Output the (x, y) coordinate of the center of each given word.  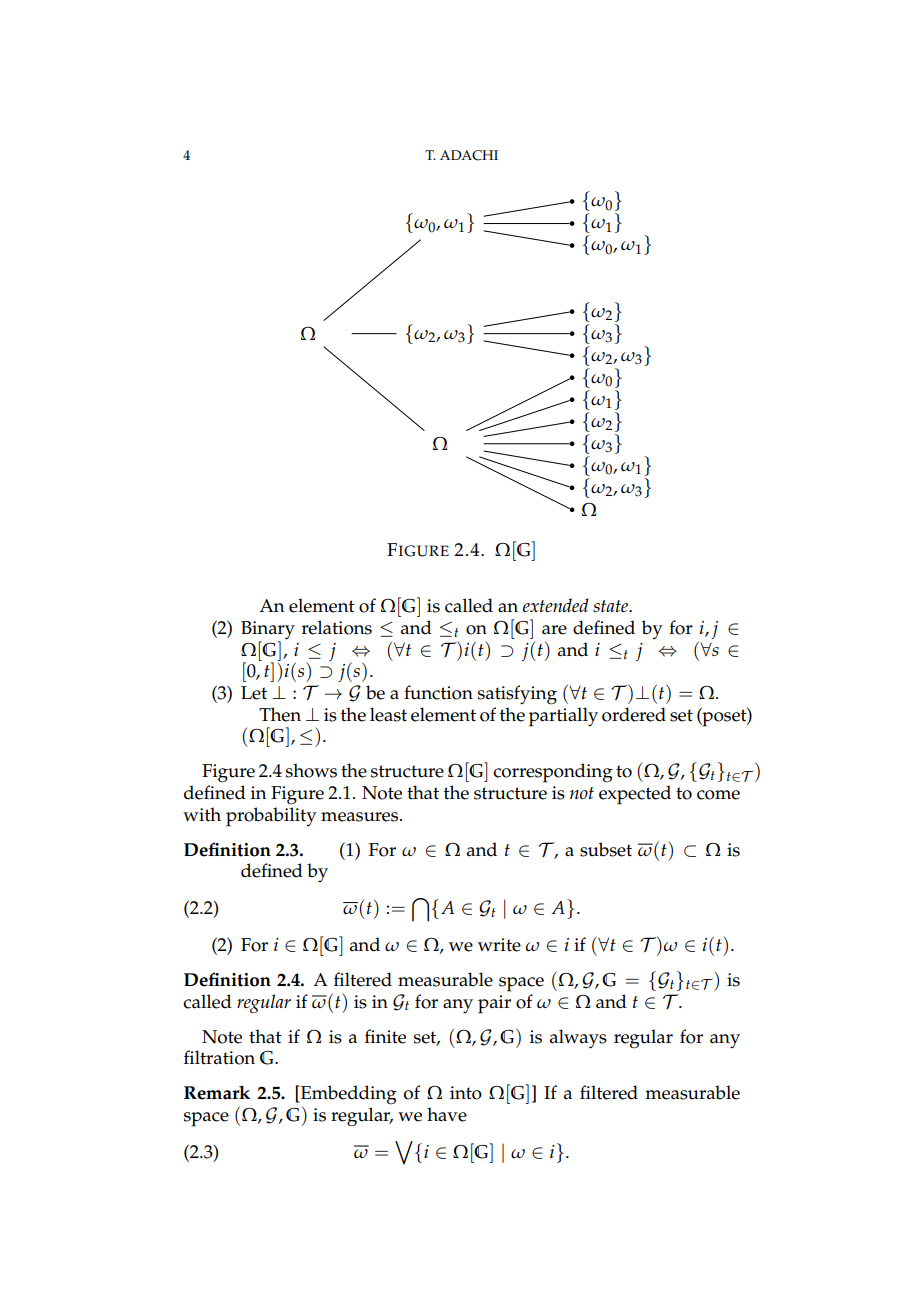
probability (271, 817)
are (554, 630)
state (612, 606)
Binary (268, 631)
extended (556, 605)
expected (635, 795)
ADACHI (469, 155)
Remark (217, 1092)
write (499, 945)
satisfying (517, 695)
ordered (634, 714)
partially (563, 717)
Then (280, 714)
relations (337, 627)
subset (606, 849)
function (438, 692)
